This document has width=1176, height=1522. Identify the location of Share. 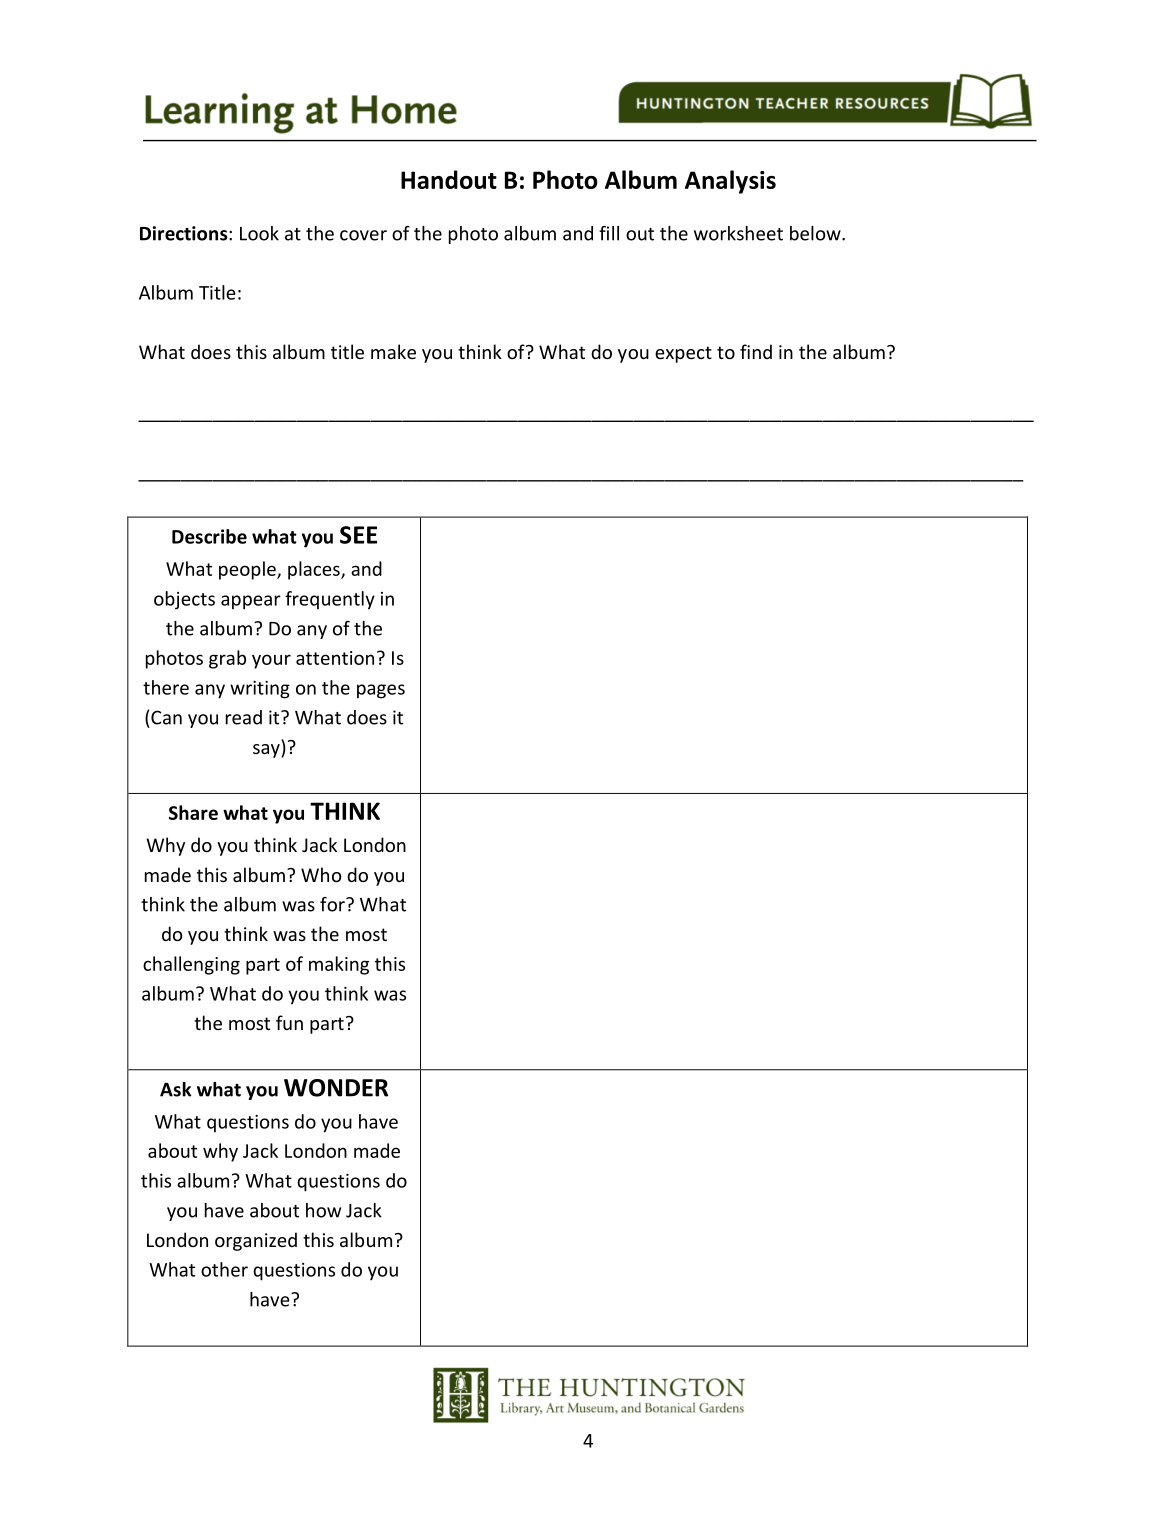
(193, 812).
